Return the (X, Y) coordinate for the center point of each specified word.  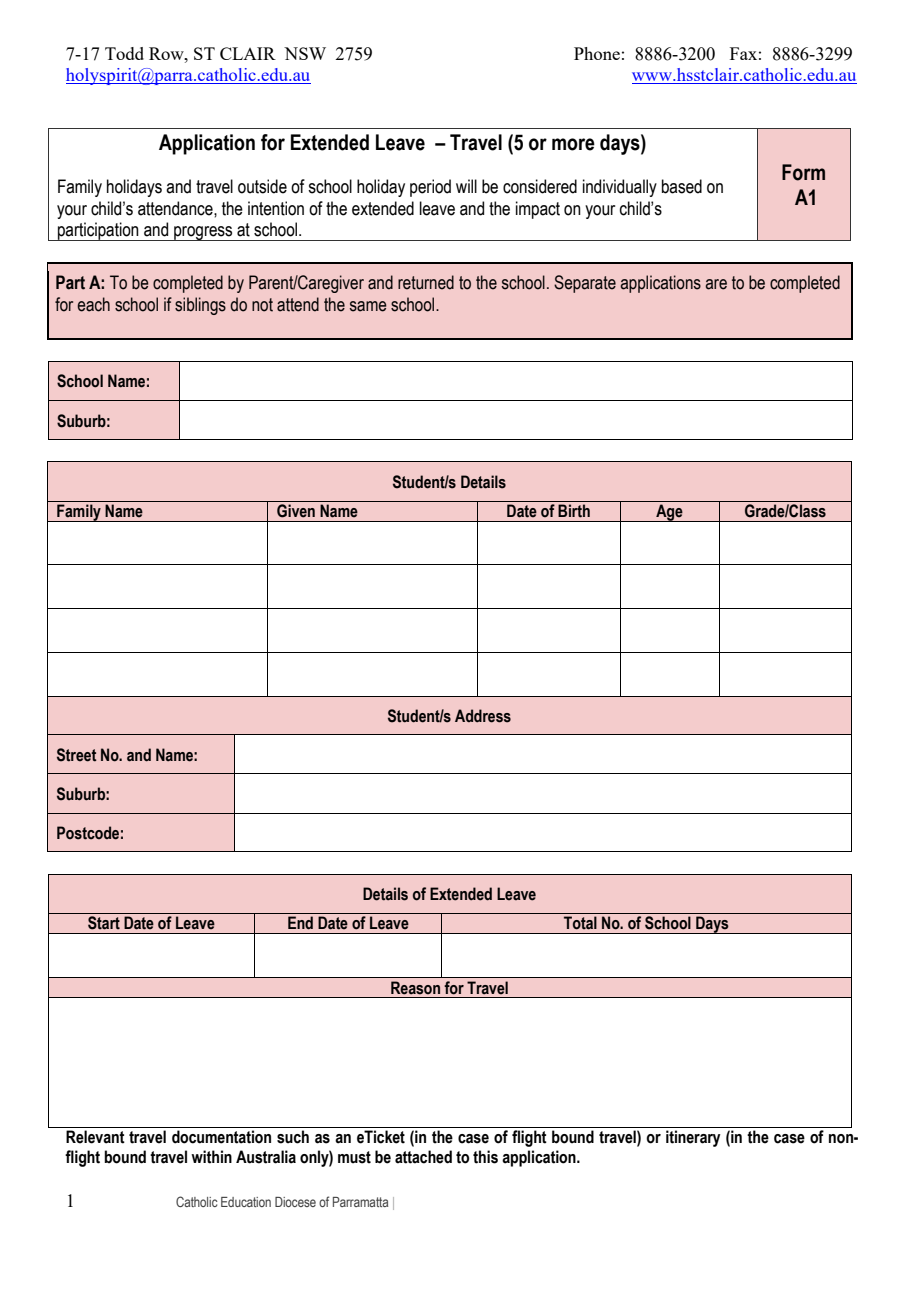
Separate (585, 284)
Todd (124, 53)
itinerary (693, 1138)
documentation (221, 1137)
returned (426, 282)
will (466, 186)
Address (483, 716)
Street (77, 755)
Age (669, 513)
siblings (200, 306)
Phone (597, 53)
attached (423, 1157)
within (211, 1157)
